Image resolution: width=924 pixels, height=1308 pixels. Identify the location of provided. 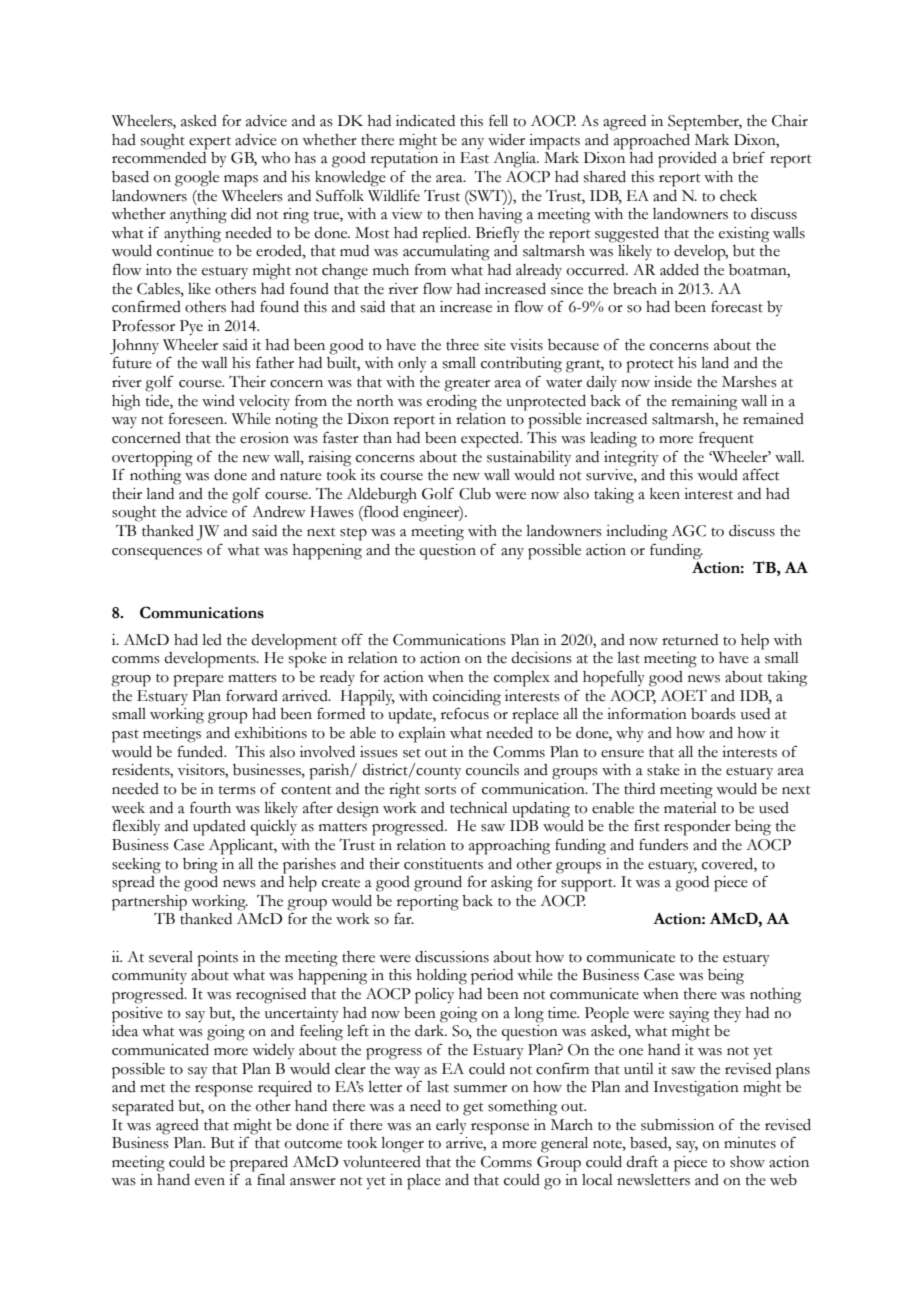
(687, 160).
